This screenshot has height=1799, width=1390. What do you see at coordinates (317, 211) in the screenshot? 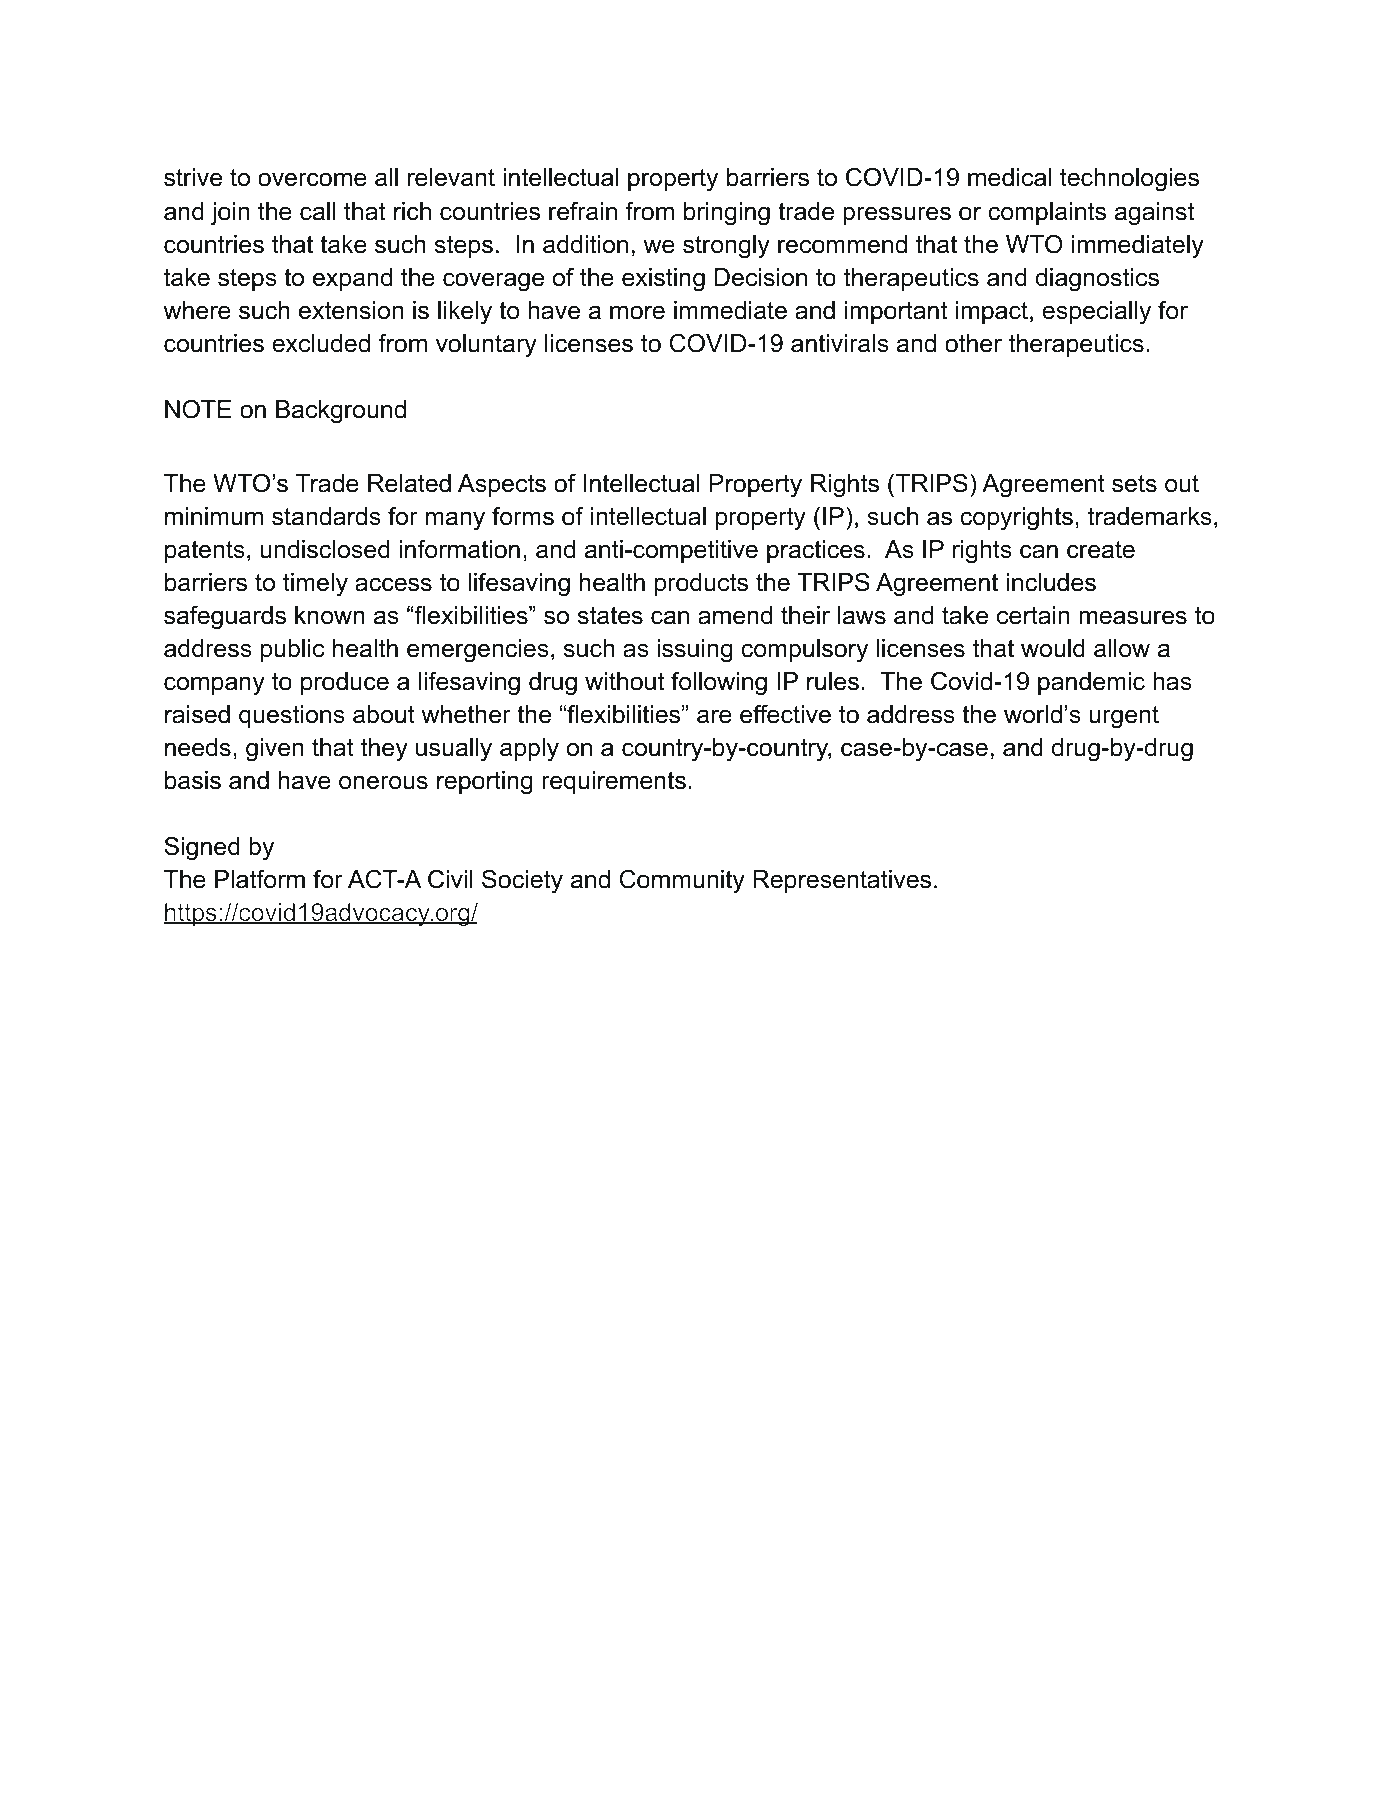
I see `call` at bounding box center [317, 211].
